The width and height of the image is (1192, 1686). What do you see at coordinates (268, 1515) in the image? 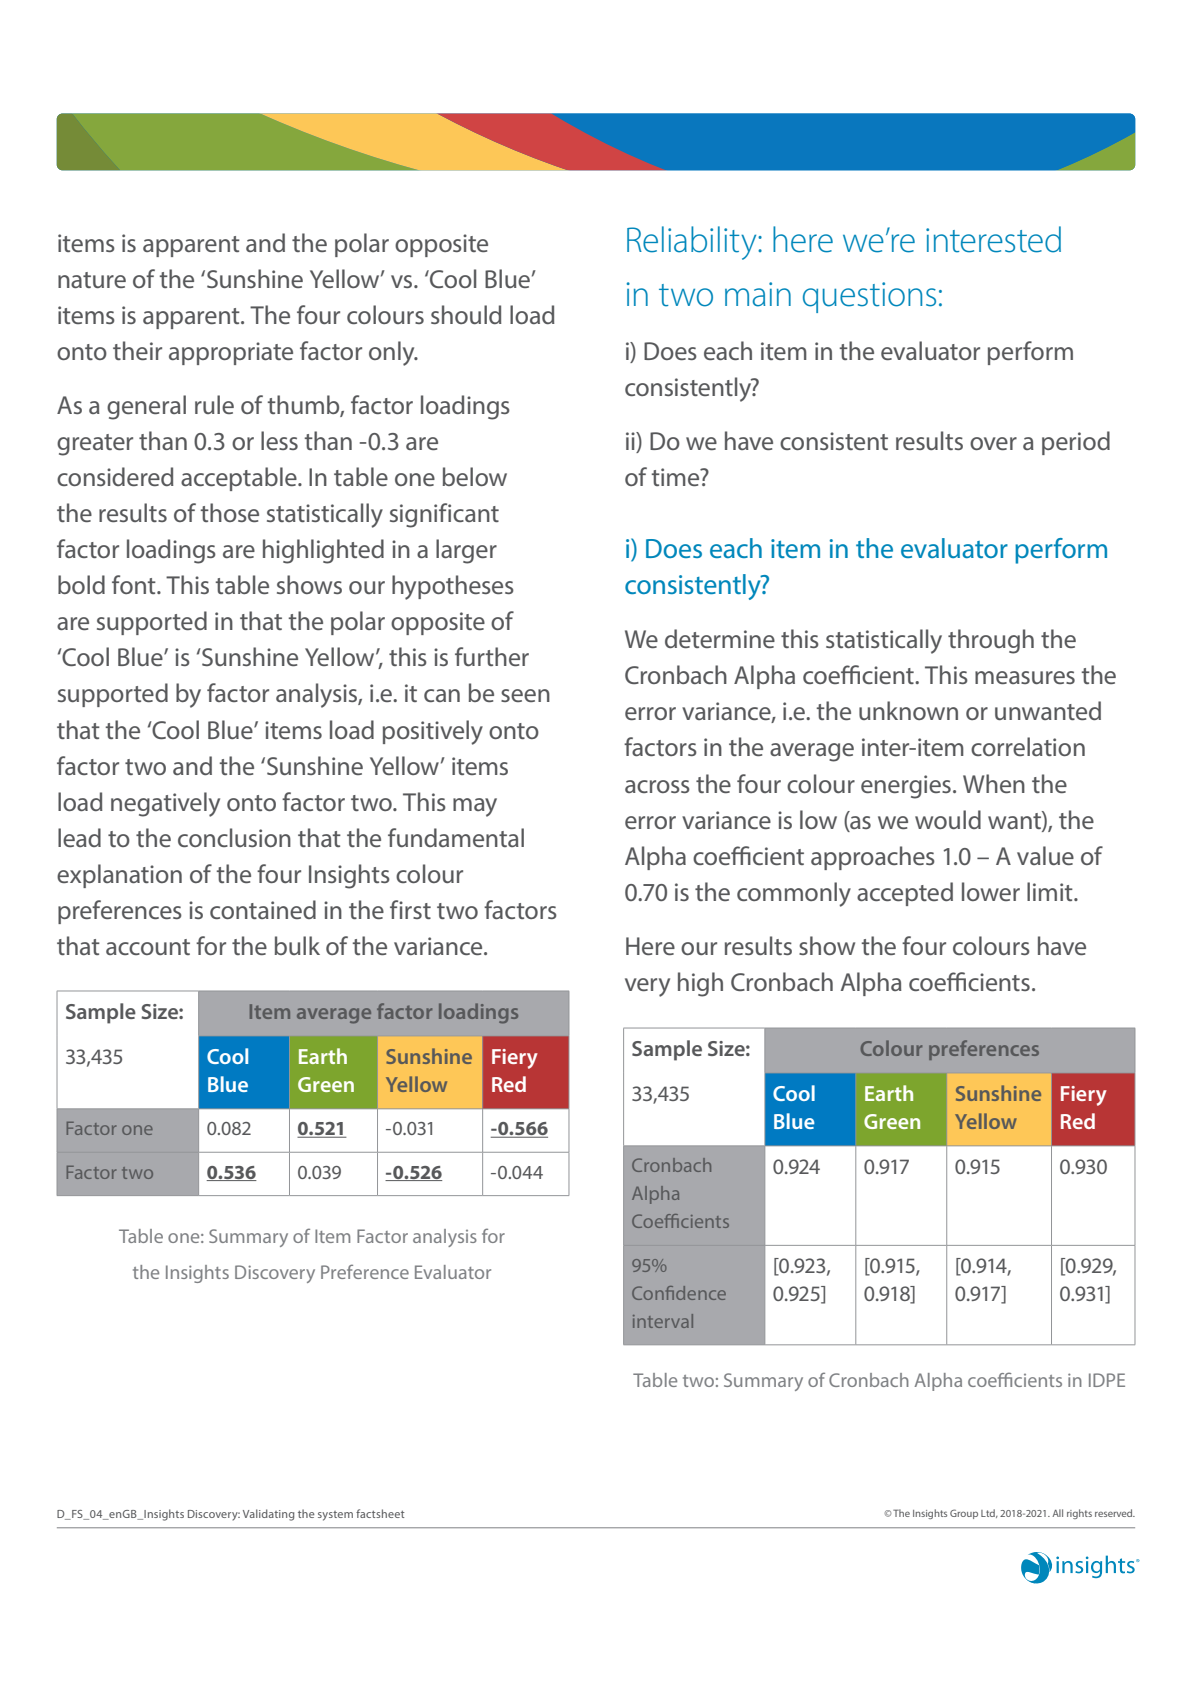
I see `Validating` at bounding box center [268, 1515].
